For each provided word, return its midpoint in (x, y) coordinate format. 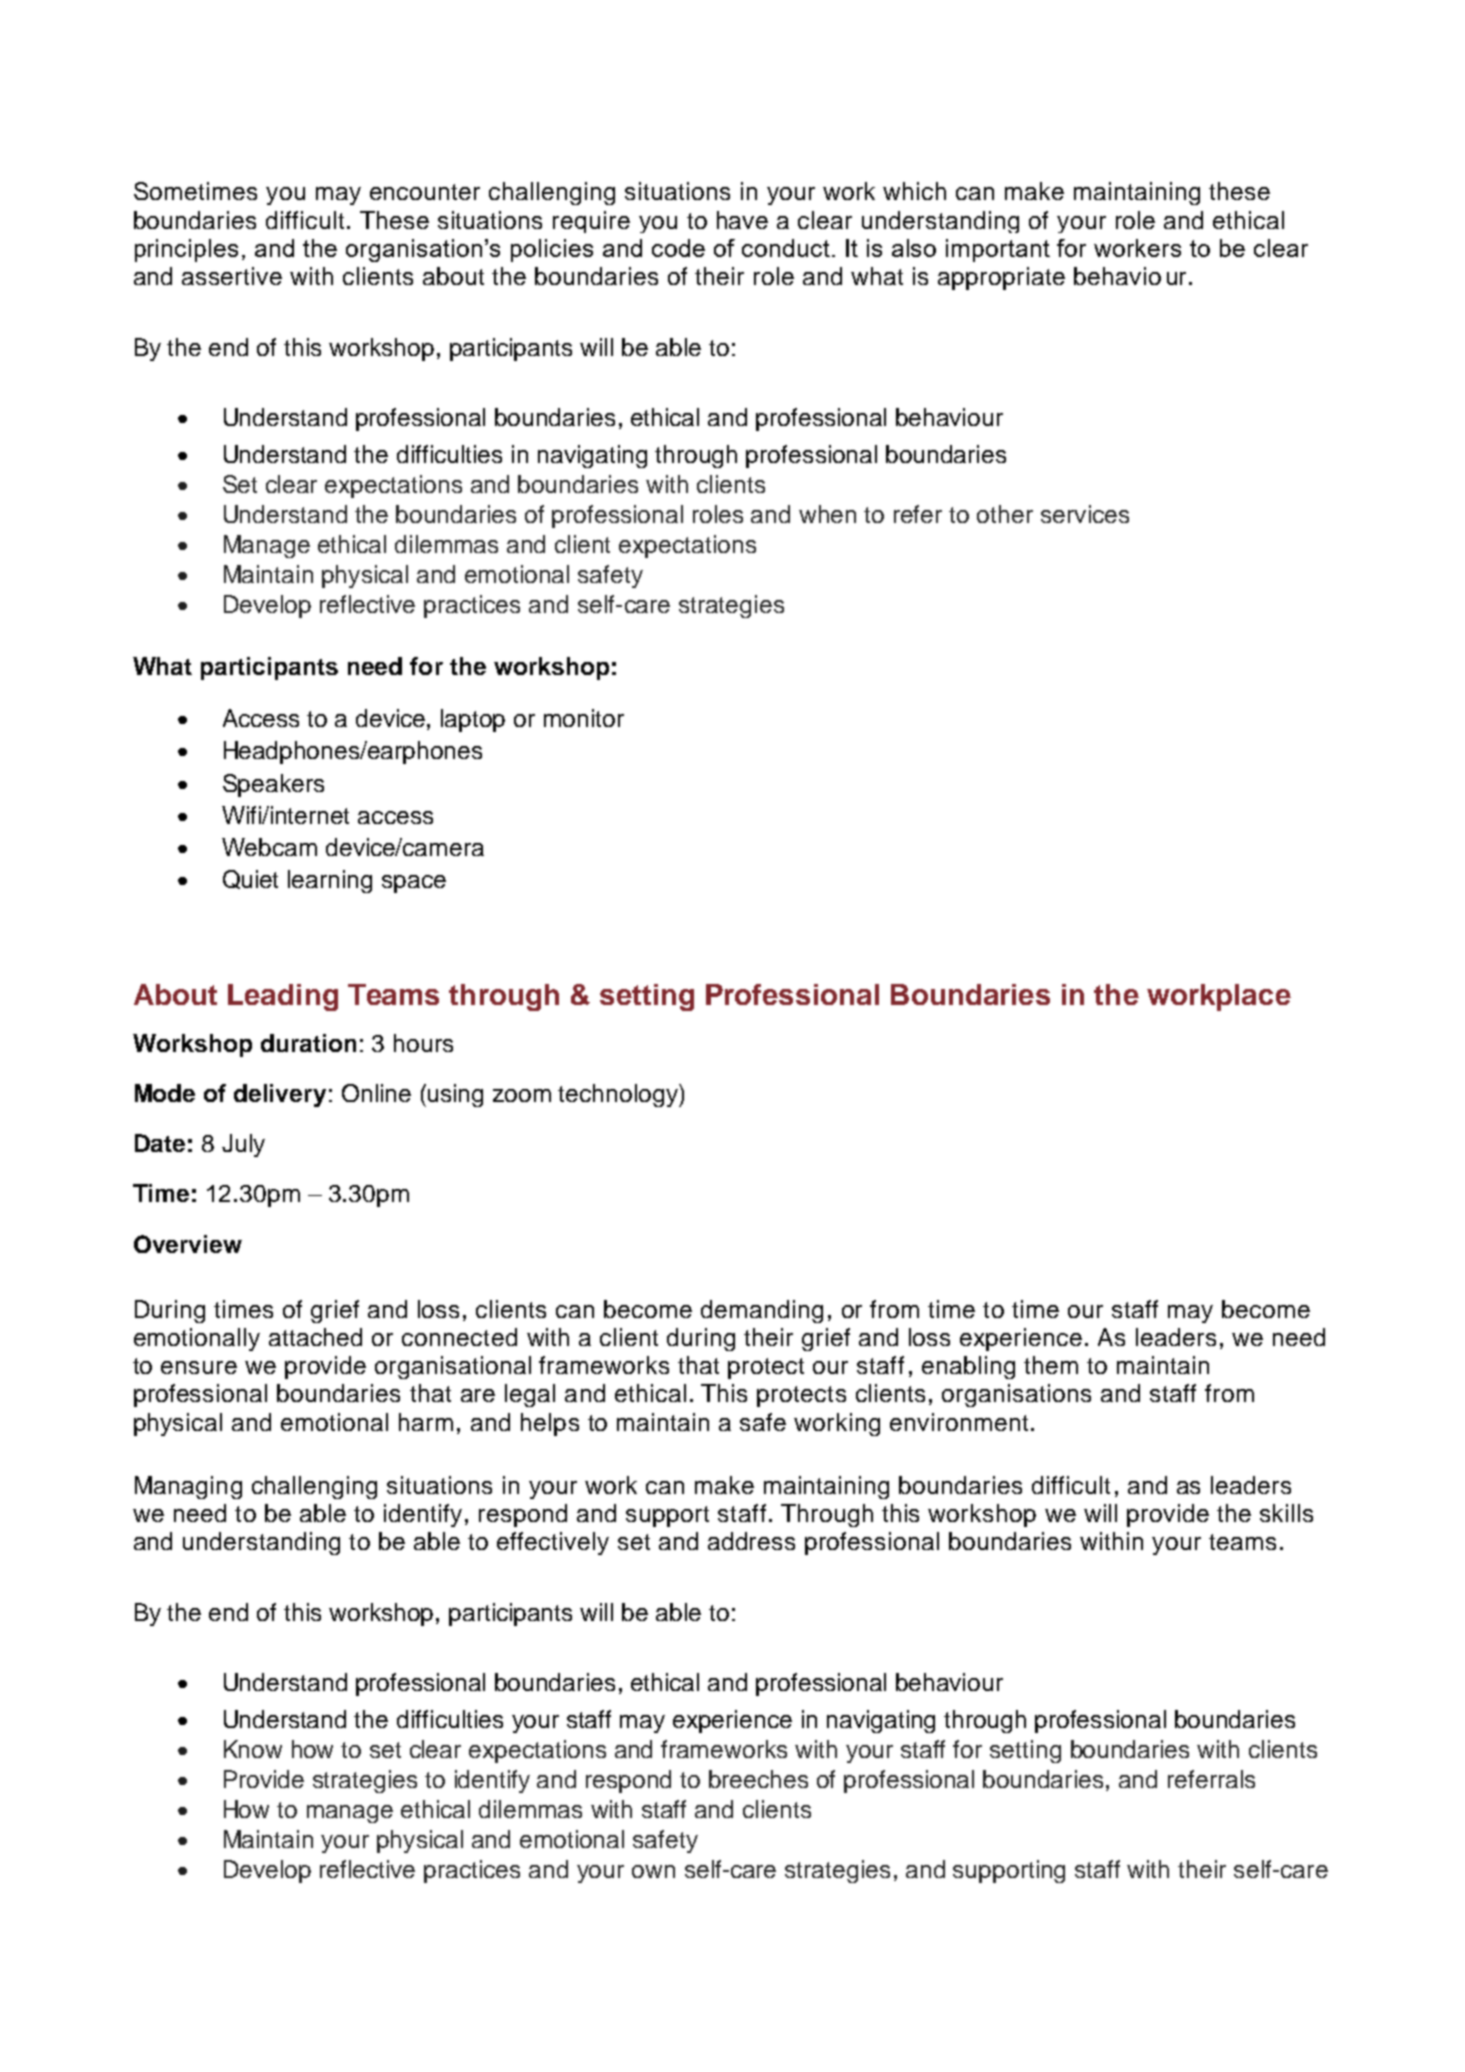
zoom (522, 1095)
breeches (758, 1779)
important (998, 250)
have (742, 220)
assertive (232, 276)
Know (253, 1749)
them (1051, 1365)
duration (308, 1043)
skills (1286, 1513)
